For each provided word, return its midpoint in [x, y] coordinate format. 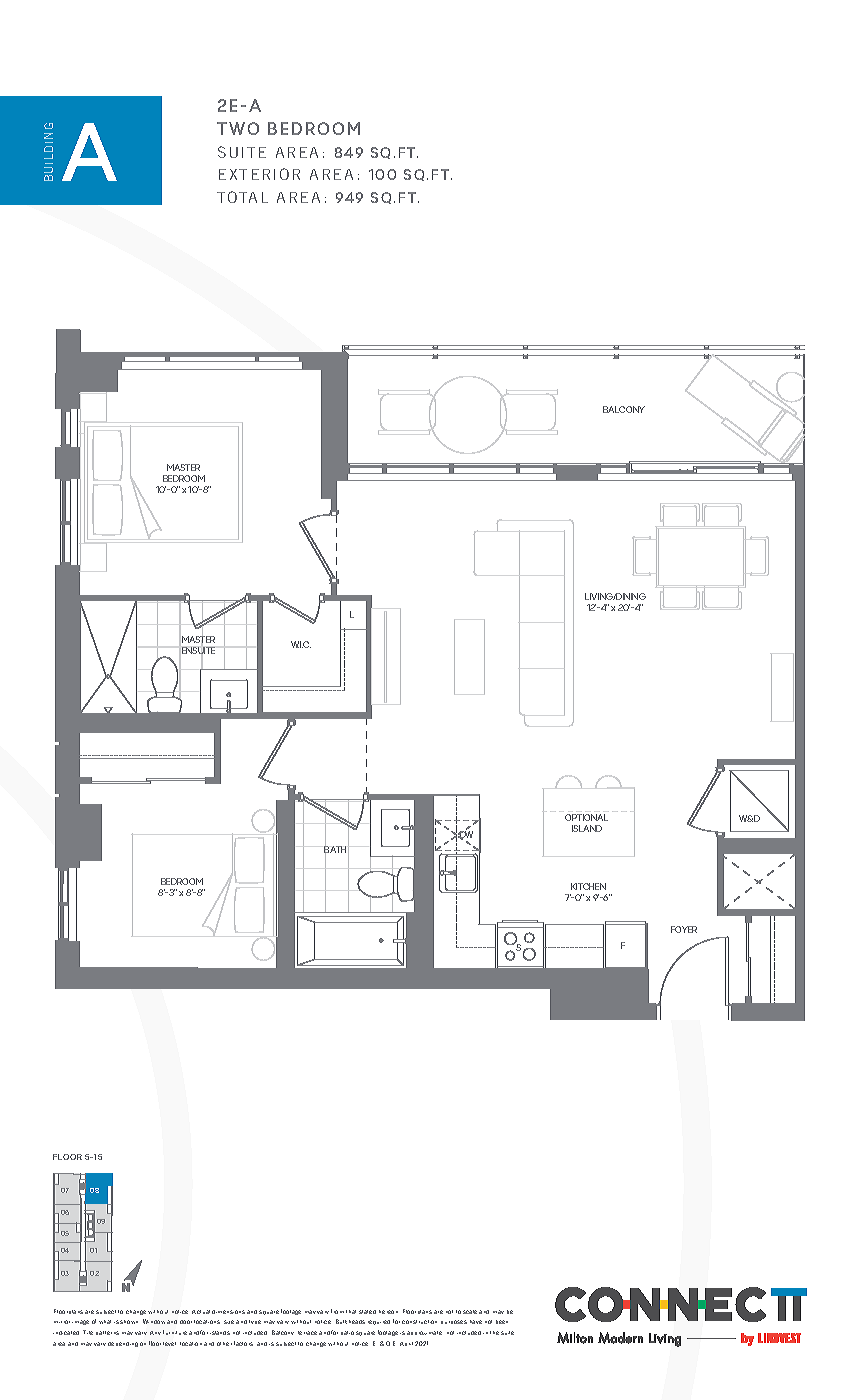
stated [367, 1312]
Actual [201, 1312]
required [379, 1322]
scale [470, 1312]
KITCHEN [588, 886]
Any [155, 1333]
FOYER [684, 929]
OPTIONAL [586, 817]
